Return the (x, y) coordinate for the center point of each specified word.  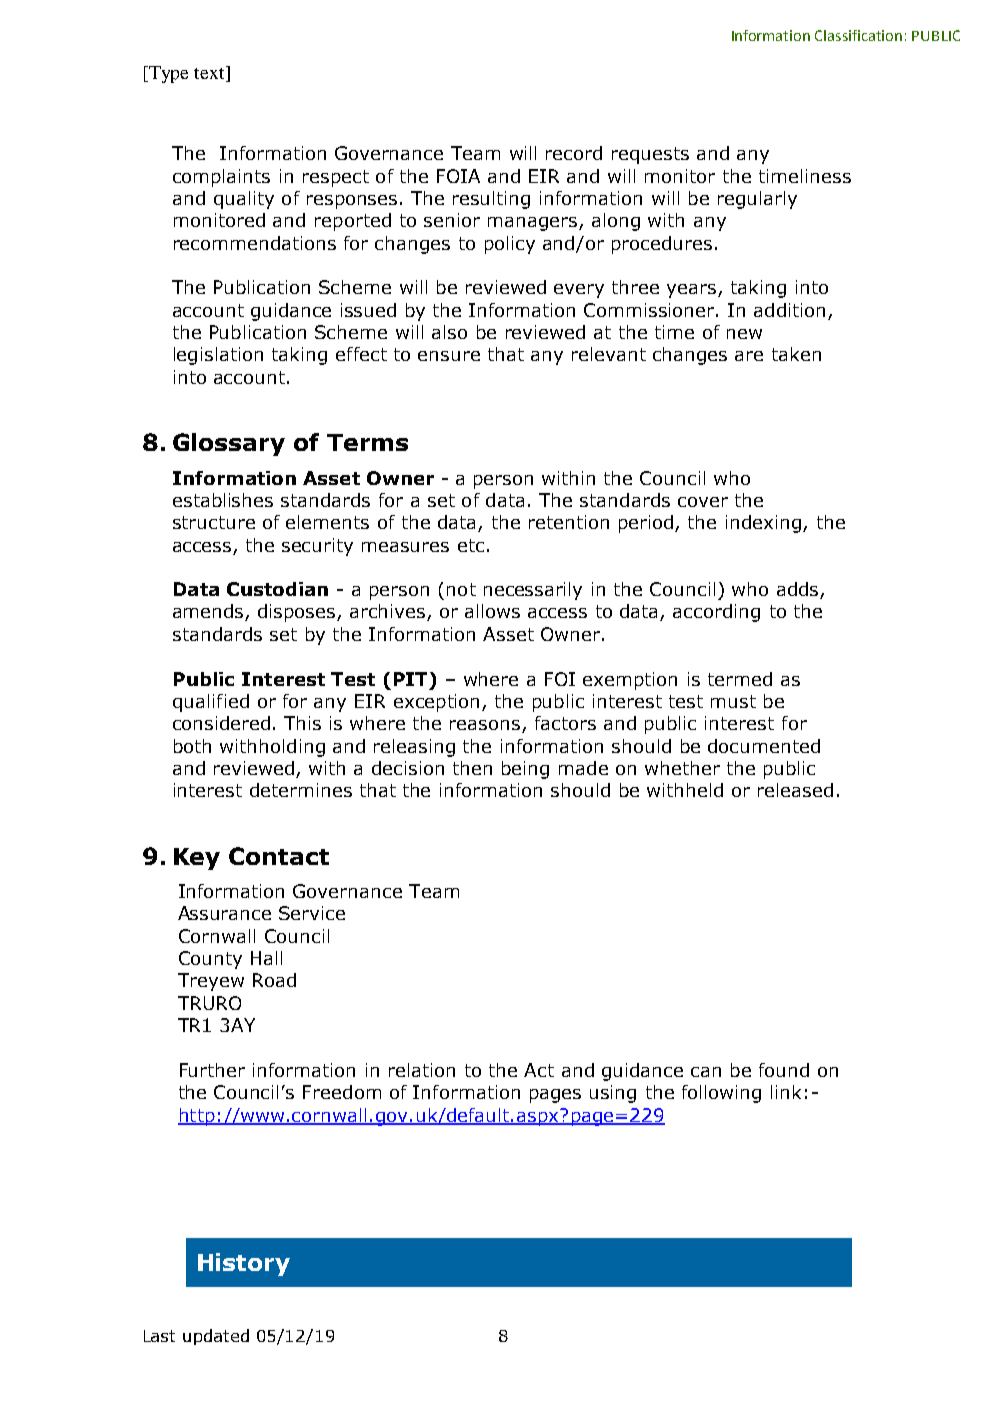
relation (422, 1070)
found (784, 1070)
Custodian (277, 589)
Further (212, 1070)
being (525, 770)
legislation (218, 356)
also (449, 332)
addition (789, 310)
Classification (858, 35)
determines (301, 790)
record (574, 153)
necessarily (533, 591)
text (210, 74)
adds (799, 590)
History (244, 1264)
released (795, 790)
